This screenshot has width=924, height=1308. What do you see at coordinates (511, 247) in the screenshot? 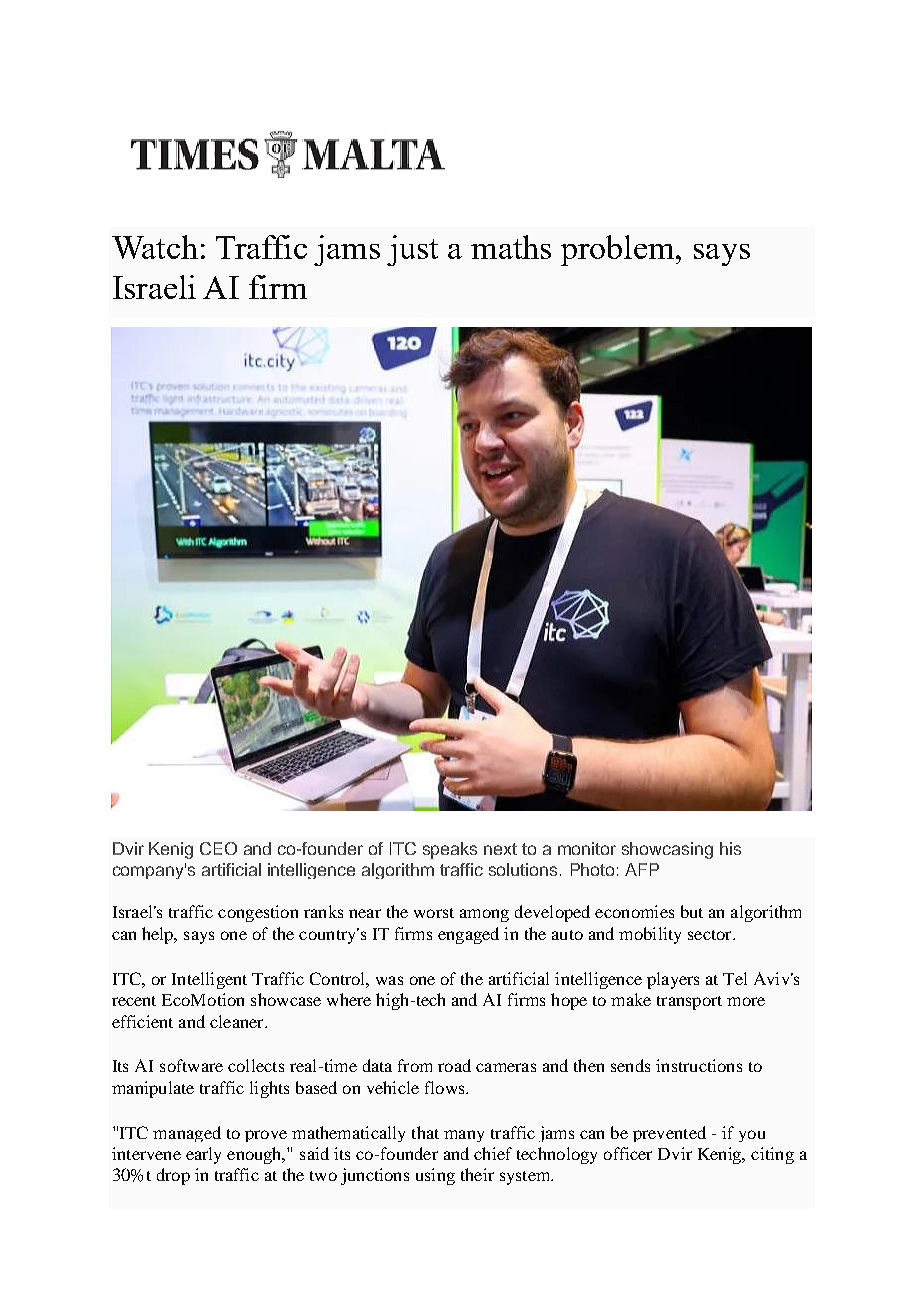
I see `maths` at bounding box center [511, 247].
